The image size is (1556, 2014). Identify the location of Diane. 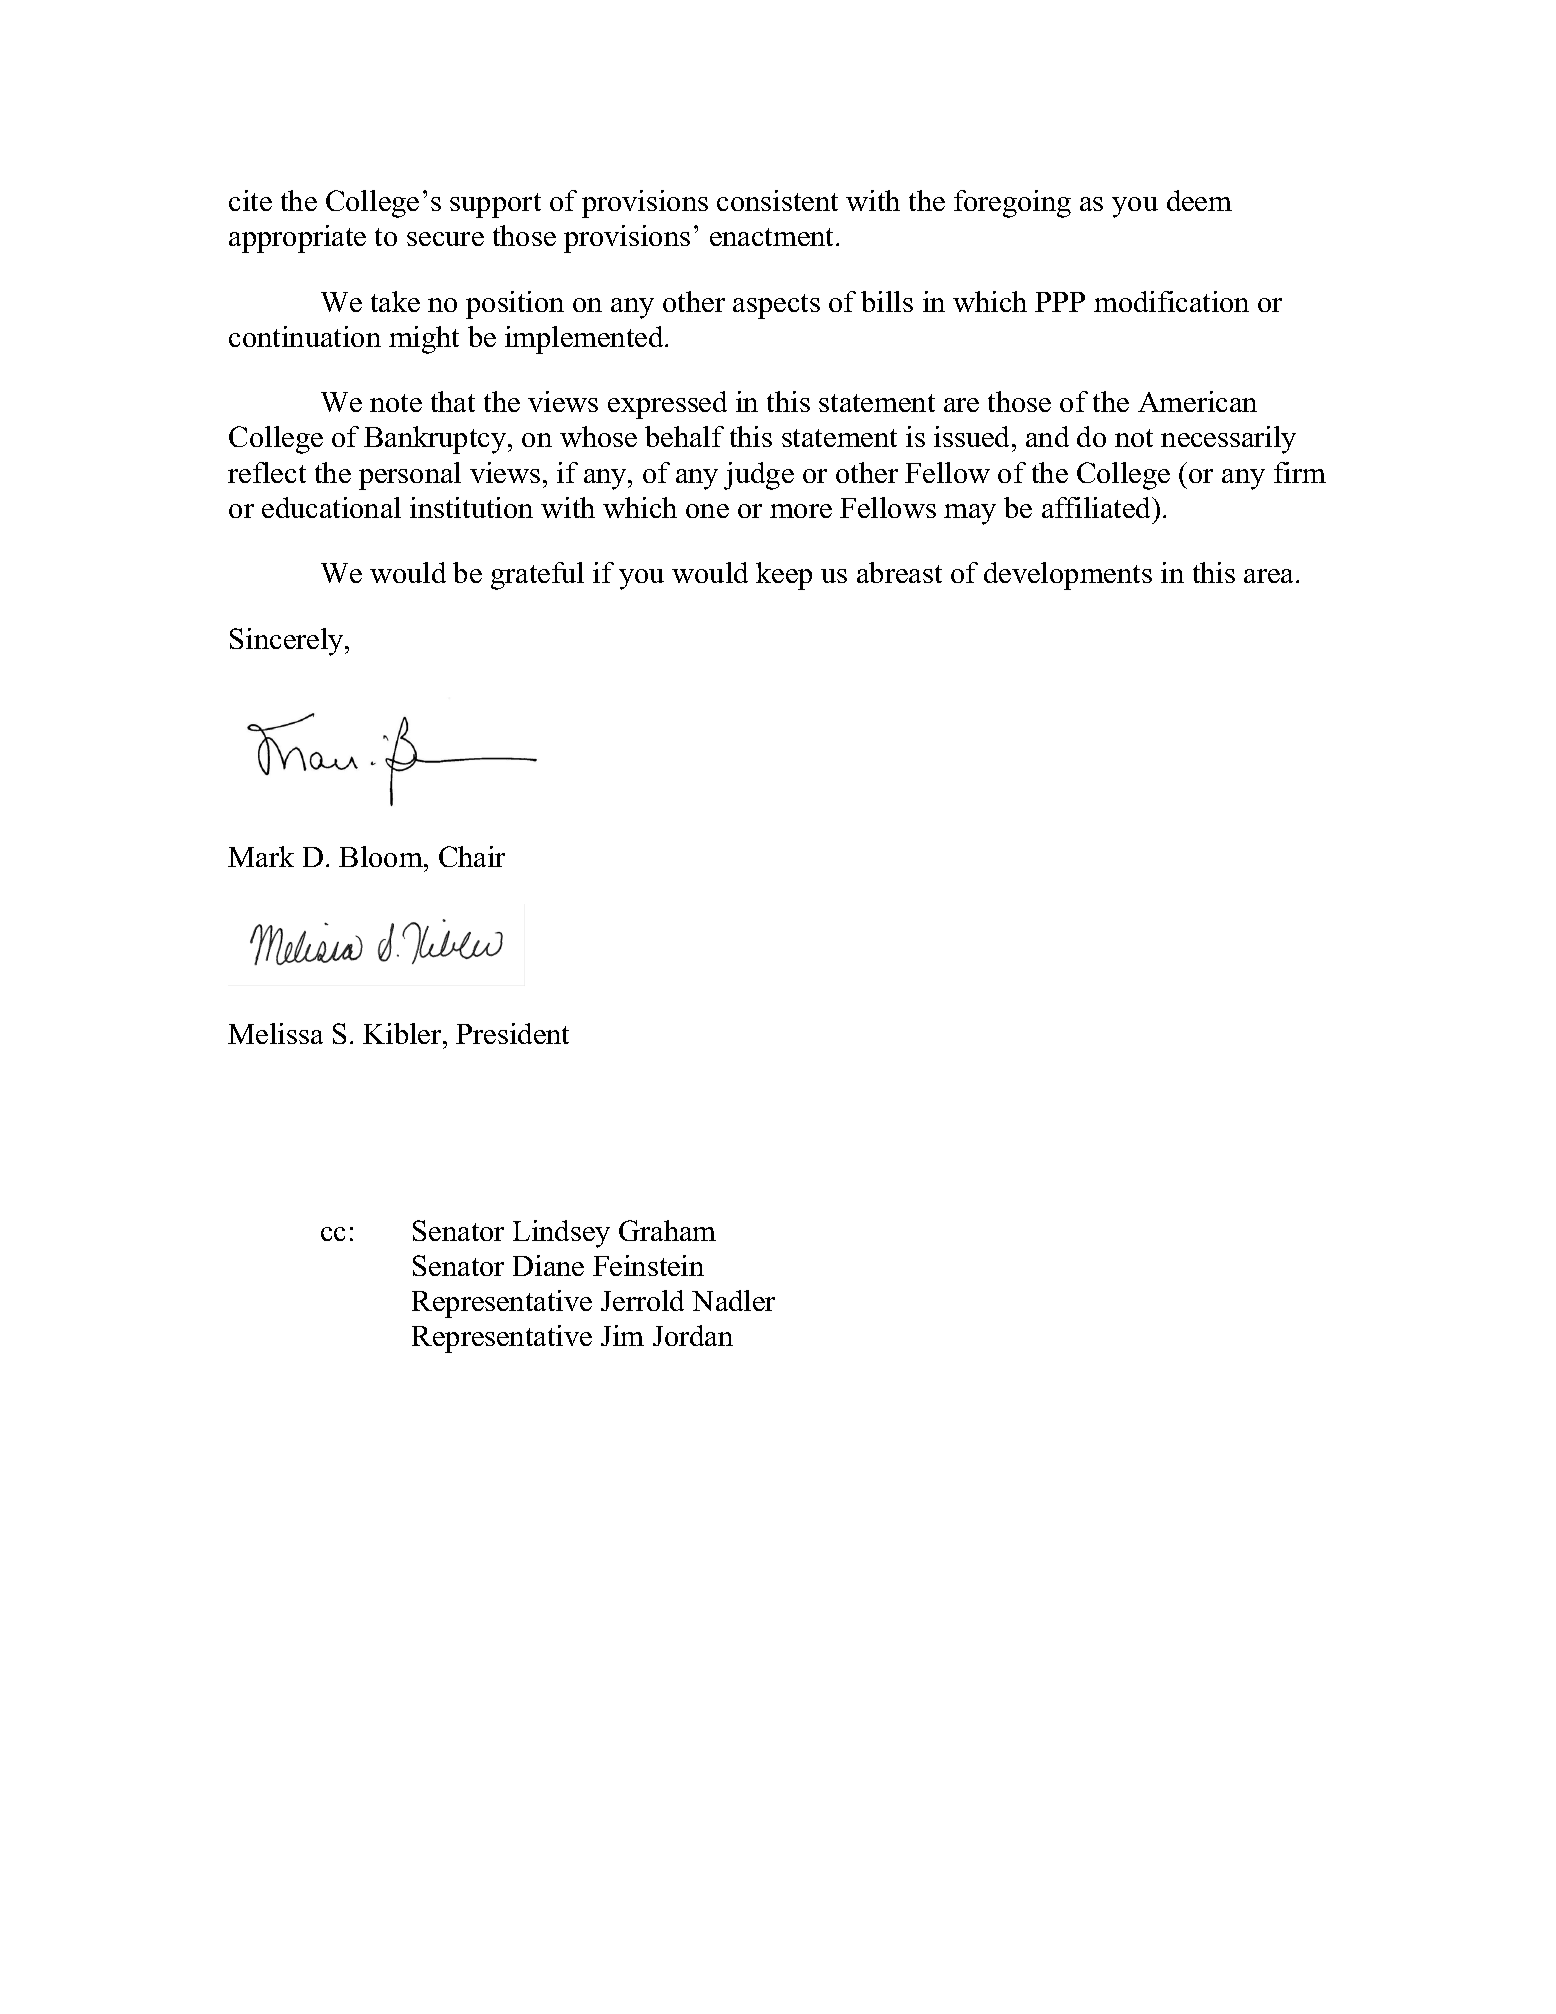
(548, 1265).
